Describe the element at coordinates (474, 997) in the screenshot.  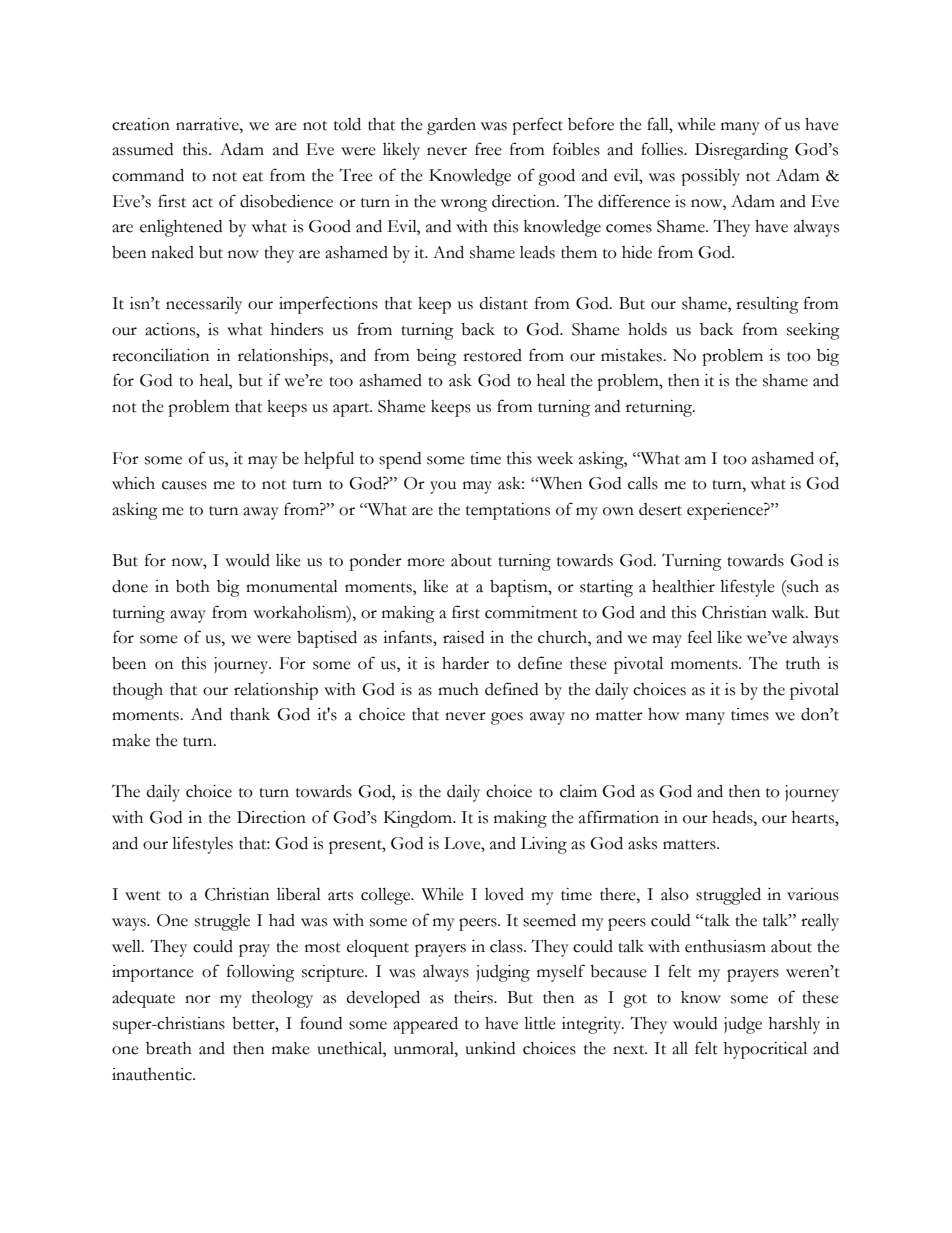
I see `theirs` at that location.
